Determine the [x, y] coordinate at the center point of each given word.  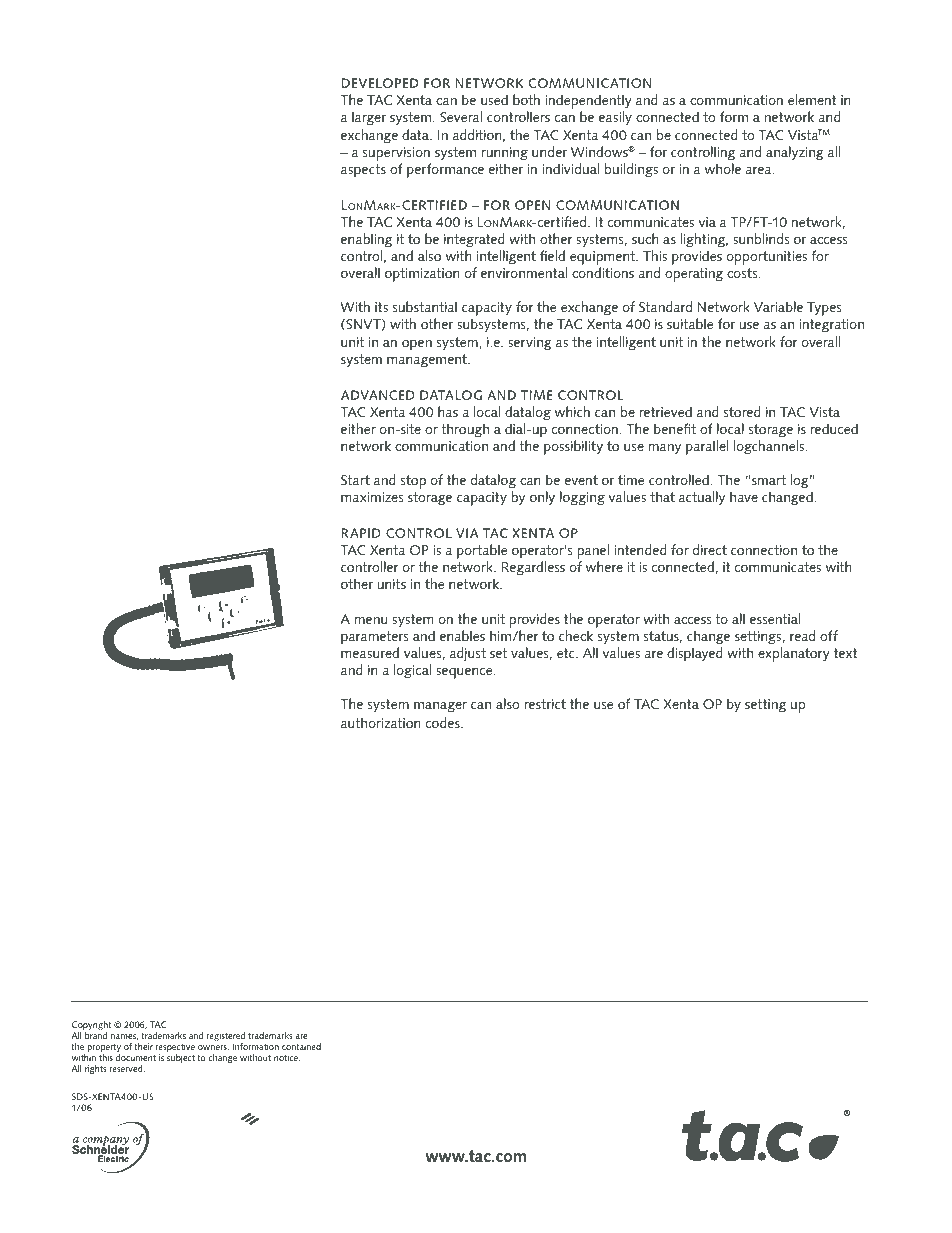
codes [444, 722]
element [812, 99]
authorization [381, 722]
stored [742, 411]
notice [287, 1057]
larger [369, 118]
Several [461, 116]
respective [174, 1049]
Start [355, 480]
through [465, 430]
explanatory [794, 654]
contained [301, 1046]
